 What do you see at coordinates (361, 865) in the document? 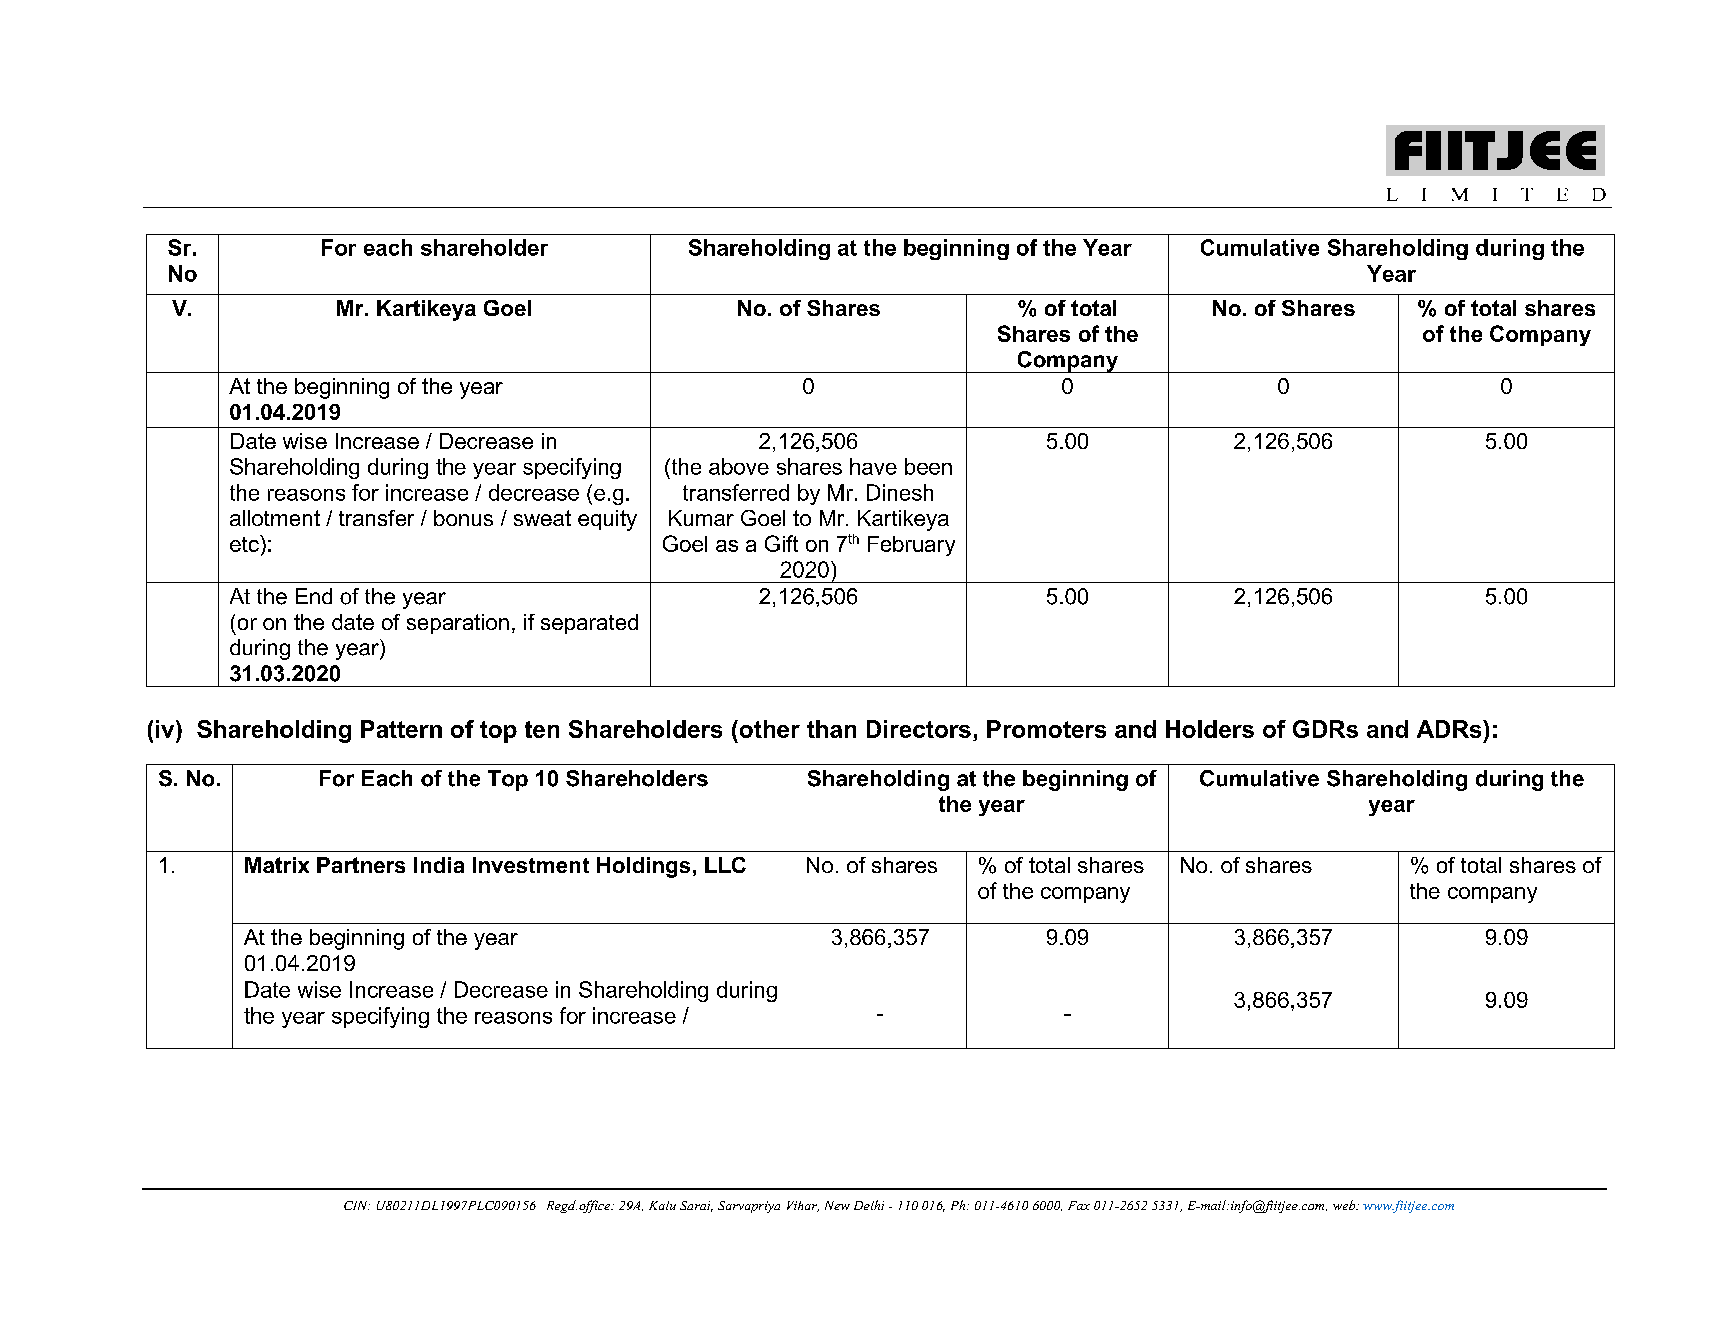
I see `Partners` at bounding box center [361, 865].
